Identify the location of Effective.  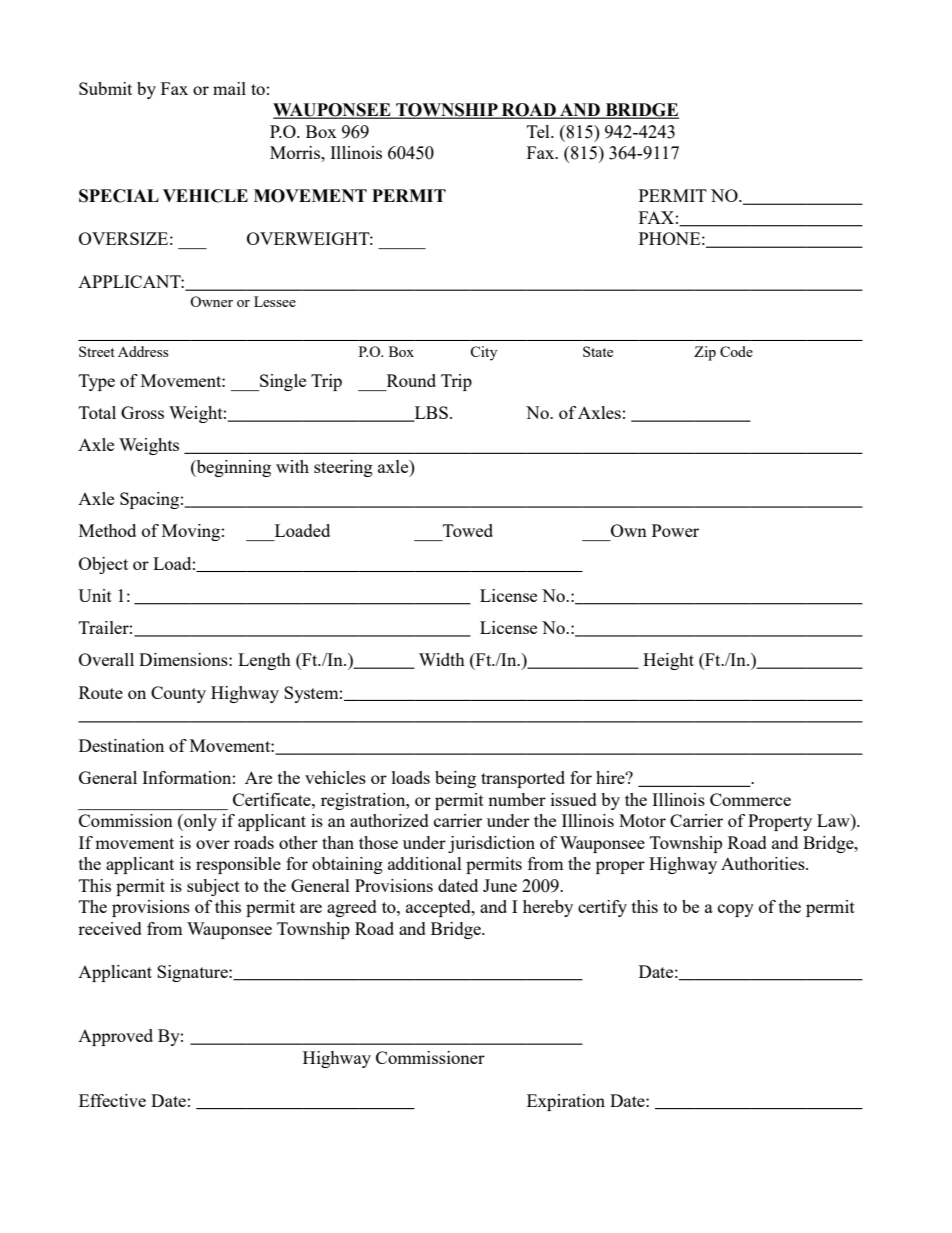
(112, 1100).
